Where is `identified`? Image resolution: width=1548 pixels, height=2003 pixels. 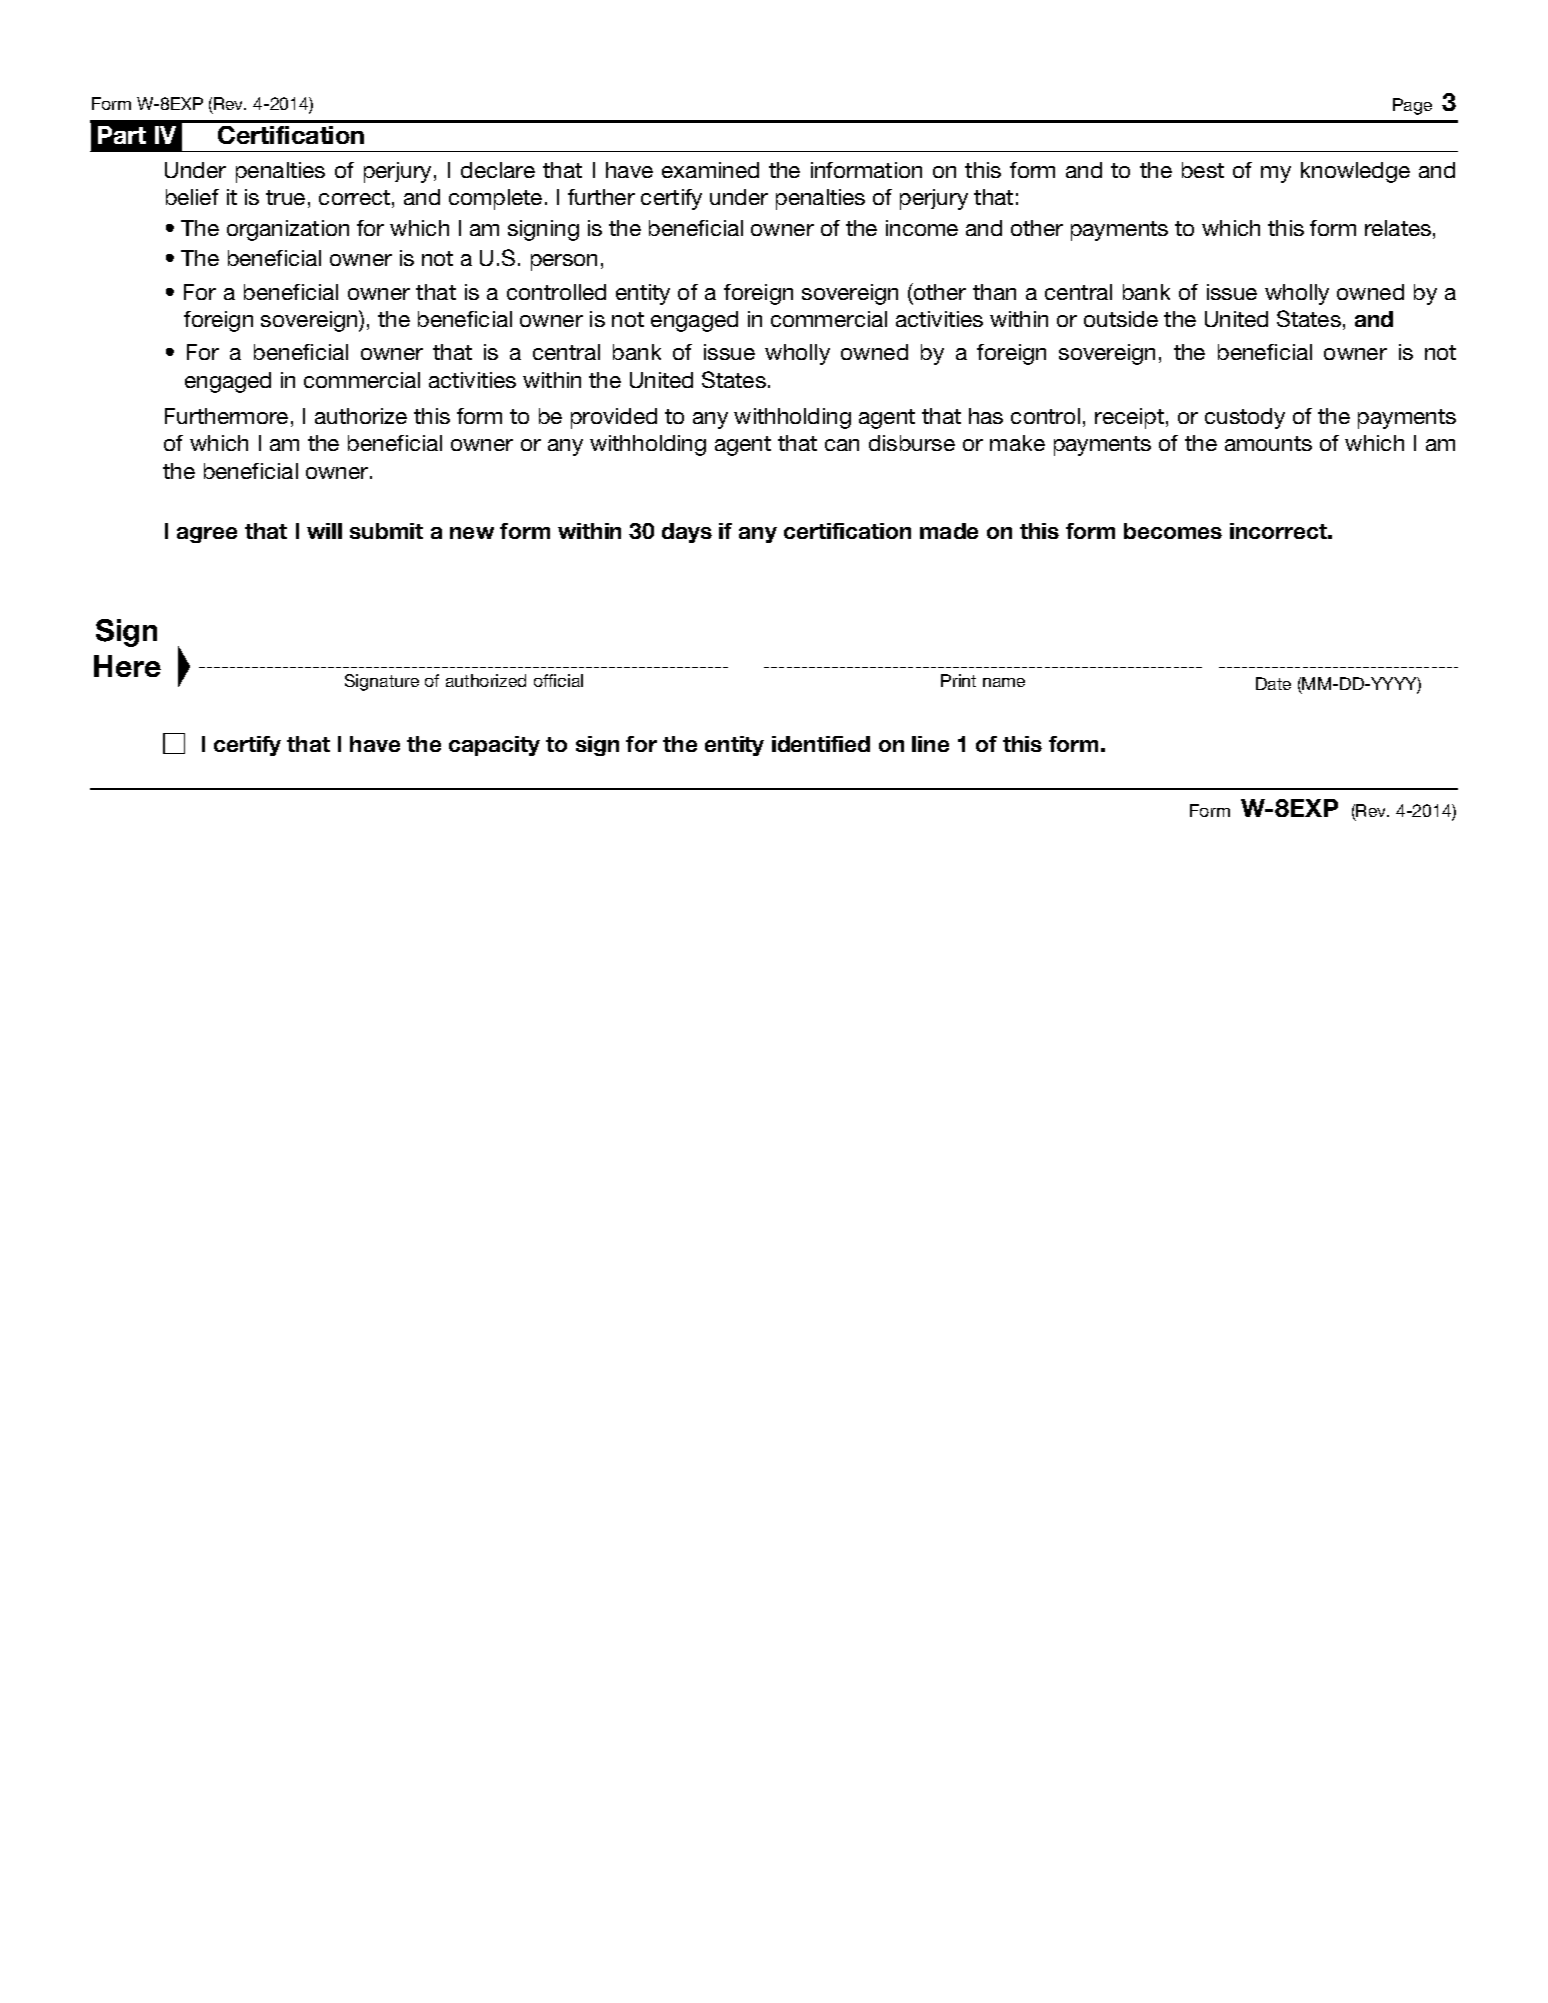 identified is located at coordinates (821, 744).
